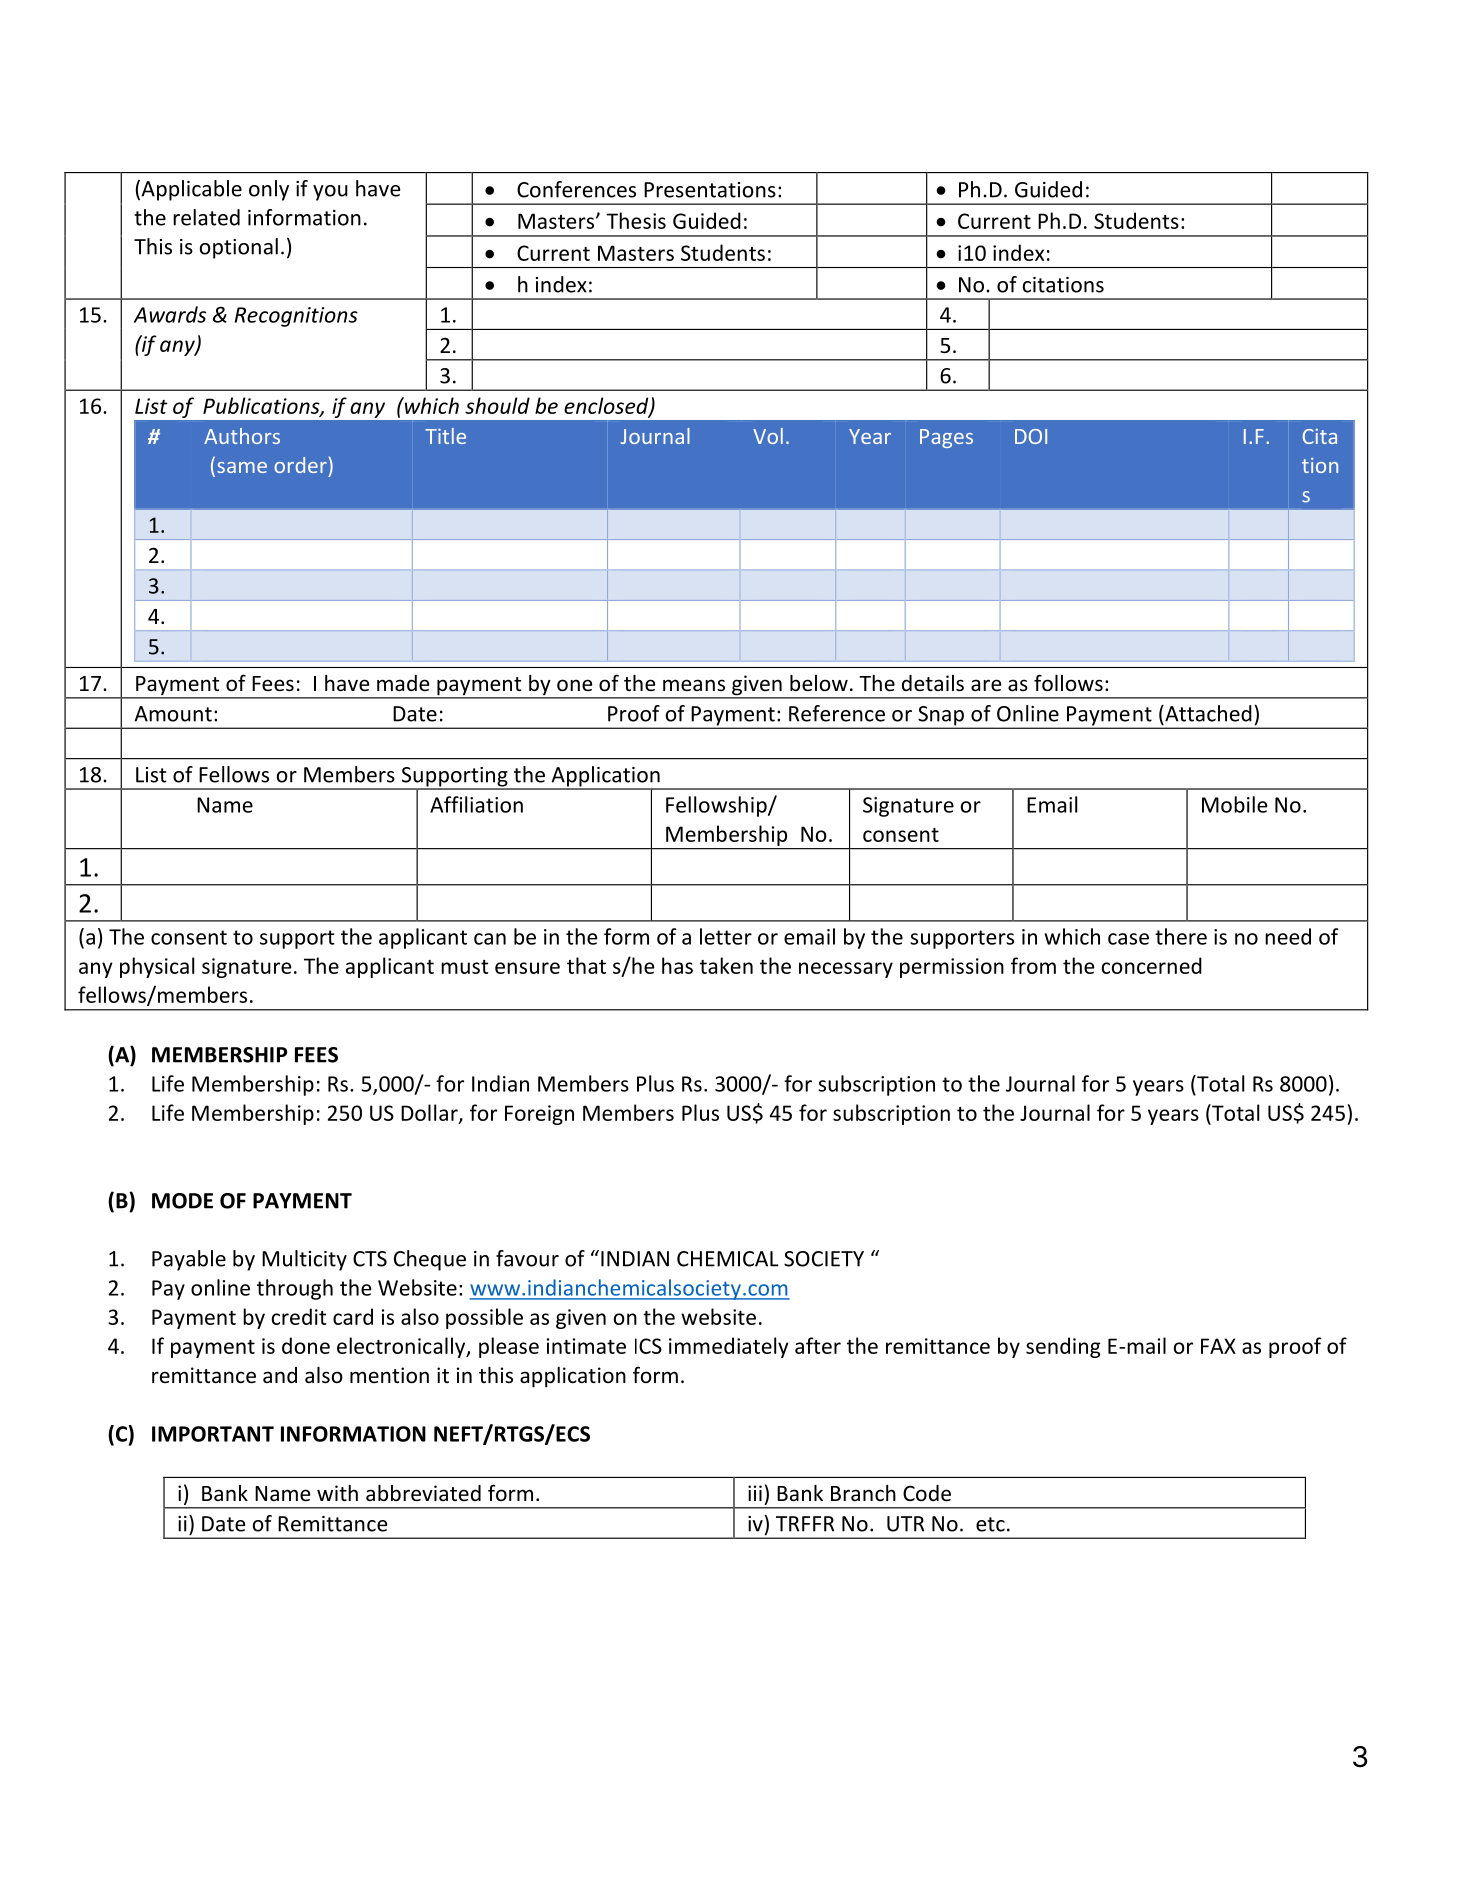 This screenshot has width=1462, height=1892. I want to click on order, so click(300, 465).
